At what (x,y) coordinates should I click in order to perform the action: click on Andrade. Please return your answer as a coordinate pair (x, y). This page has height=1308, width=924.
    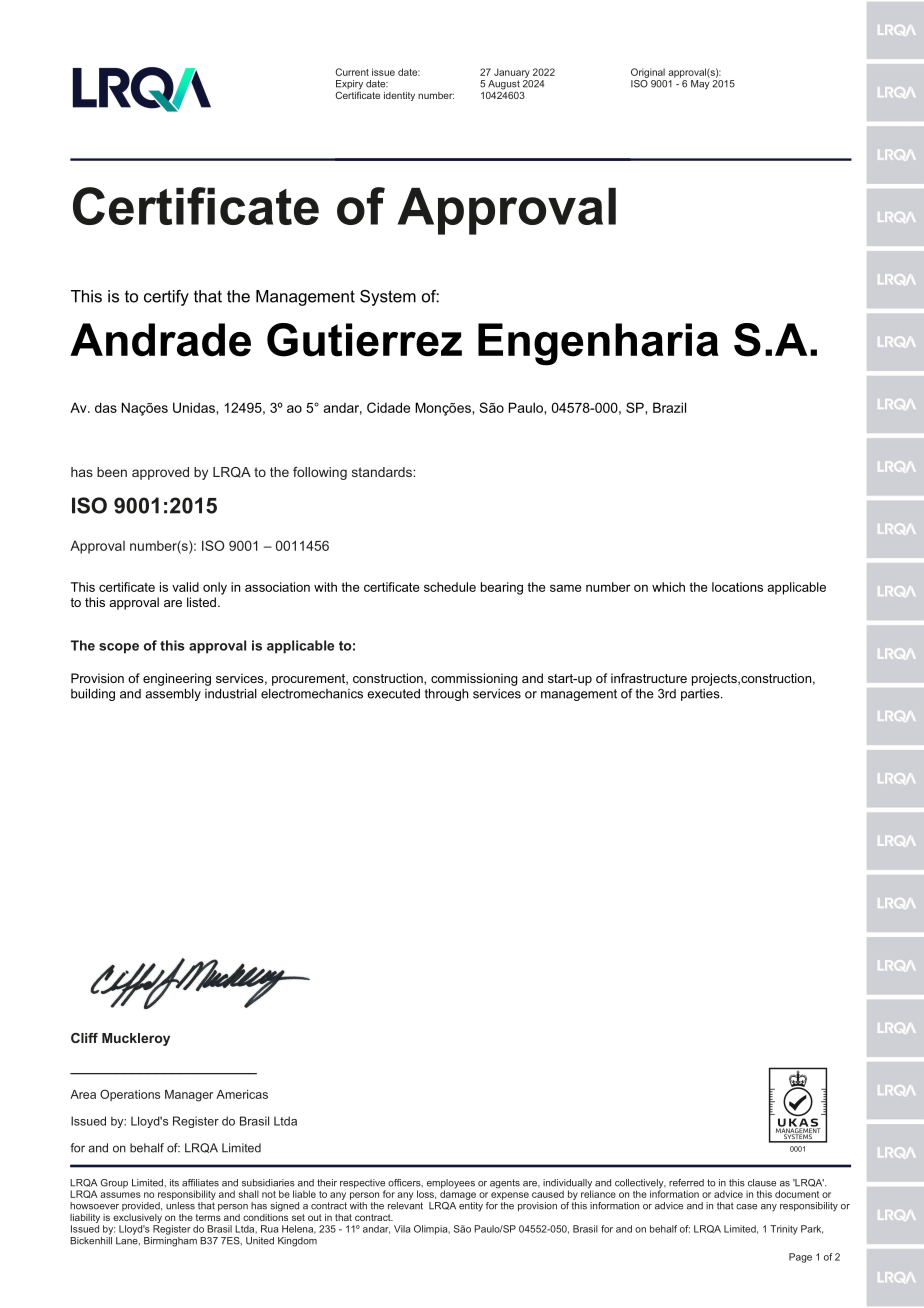
    Looking at the image, I should click on (160, 340).
